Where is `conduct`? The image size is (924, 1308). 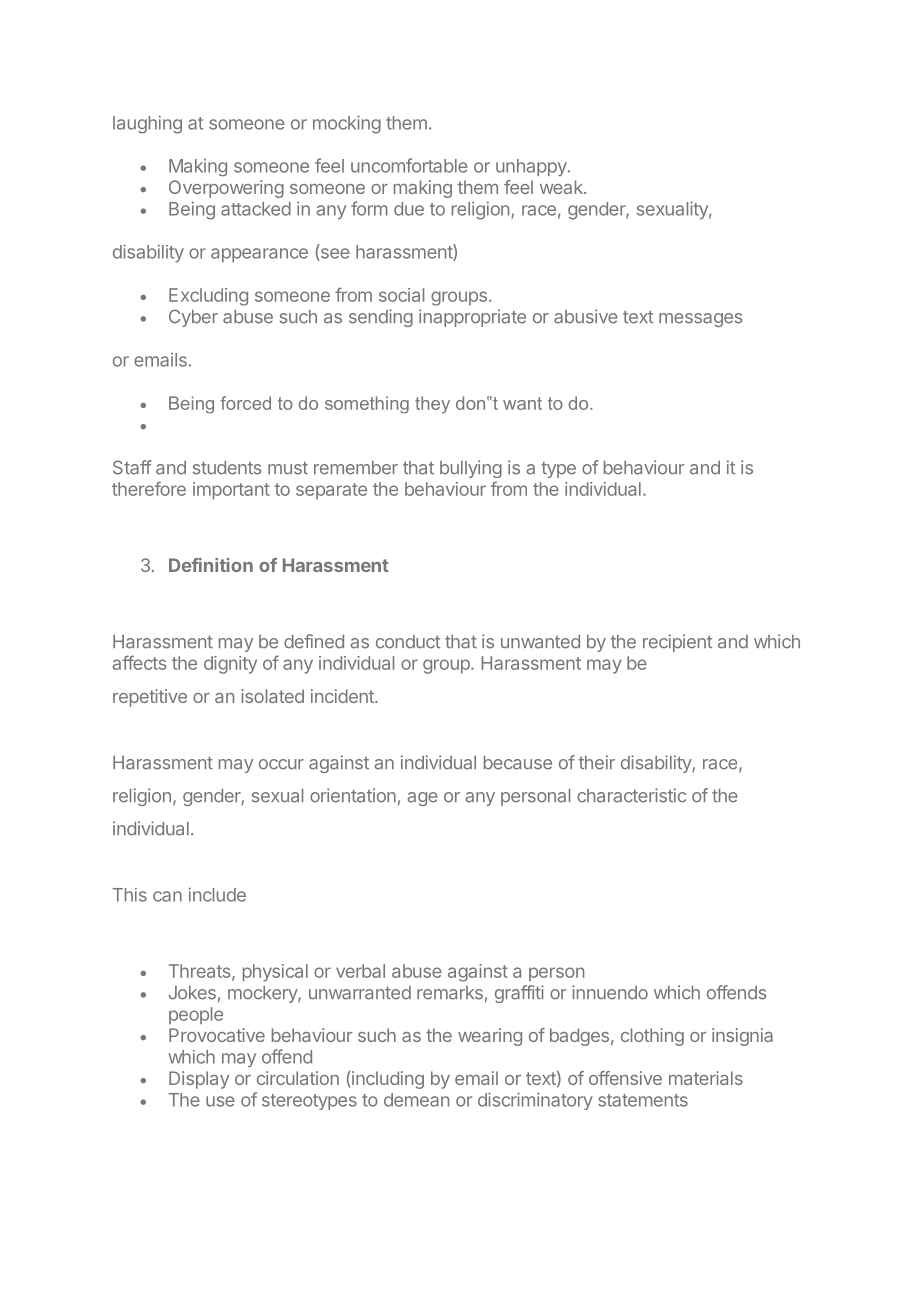
conduct is located at coordinates (408, 642).
